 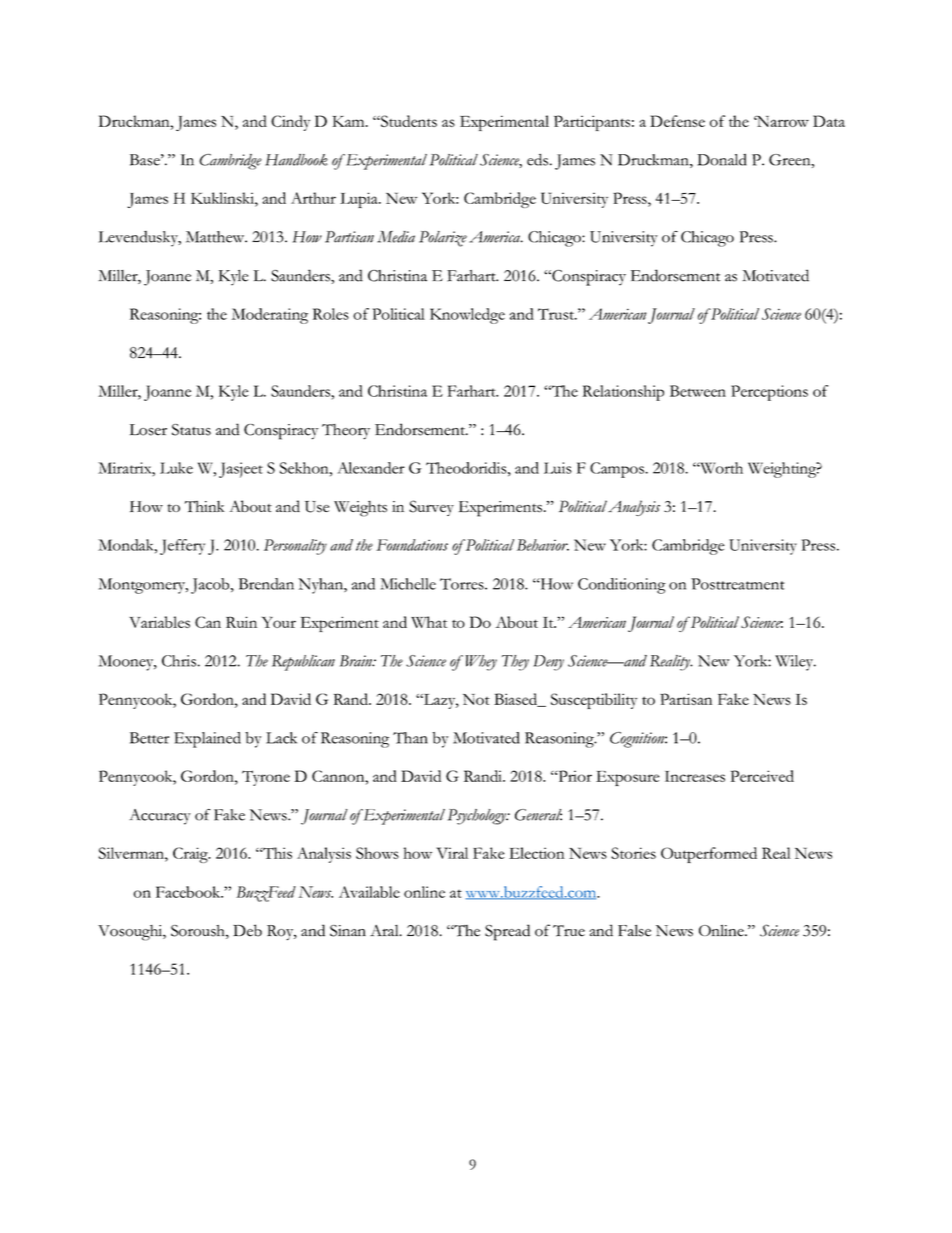 I want to click on Cindy, so click(x=290, y=123).
